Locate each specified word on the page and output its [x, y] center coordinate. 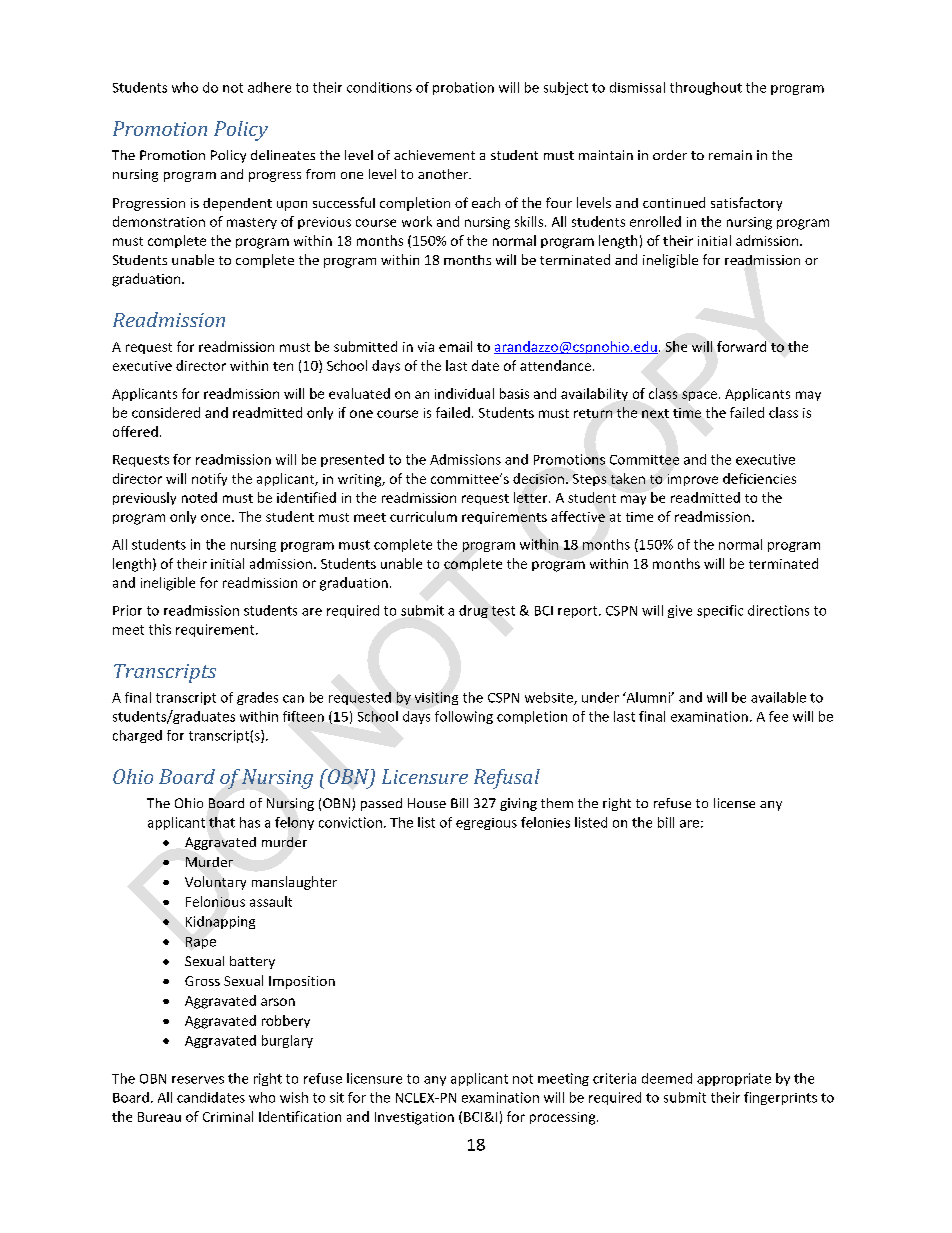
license [734, 803]
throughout [706, 88]
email [455, 346]
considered [166, 412]
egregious [486, 824]
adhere [269, 87]
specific [720, 611]
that [222, 822]
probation [463, 88]
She [676, 346]
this [160, 629]
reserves [198, 1080]
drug [473, 611]
